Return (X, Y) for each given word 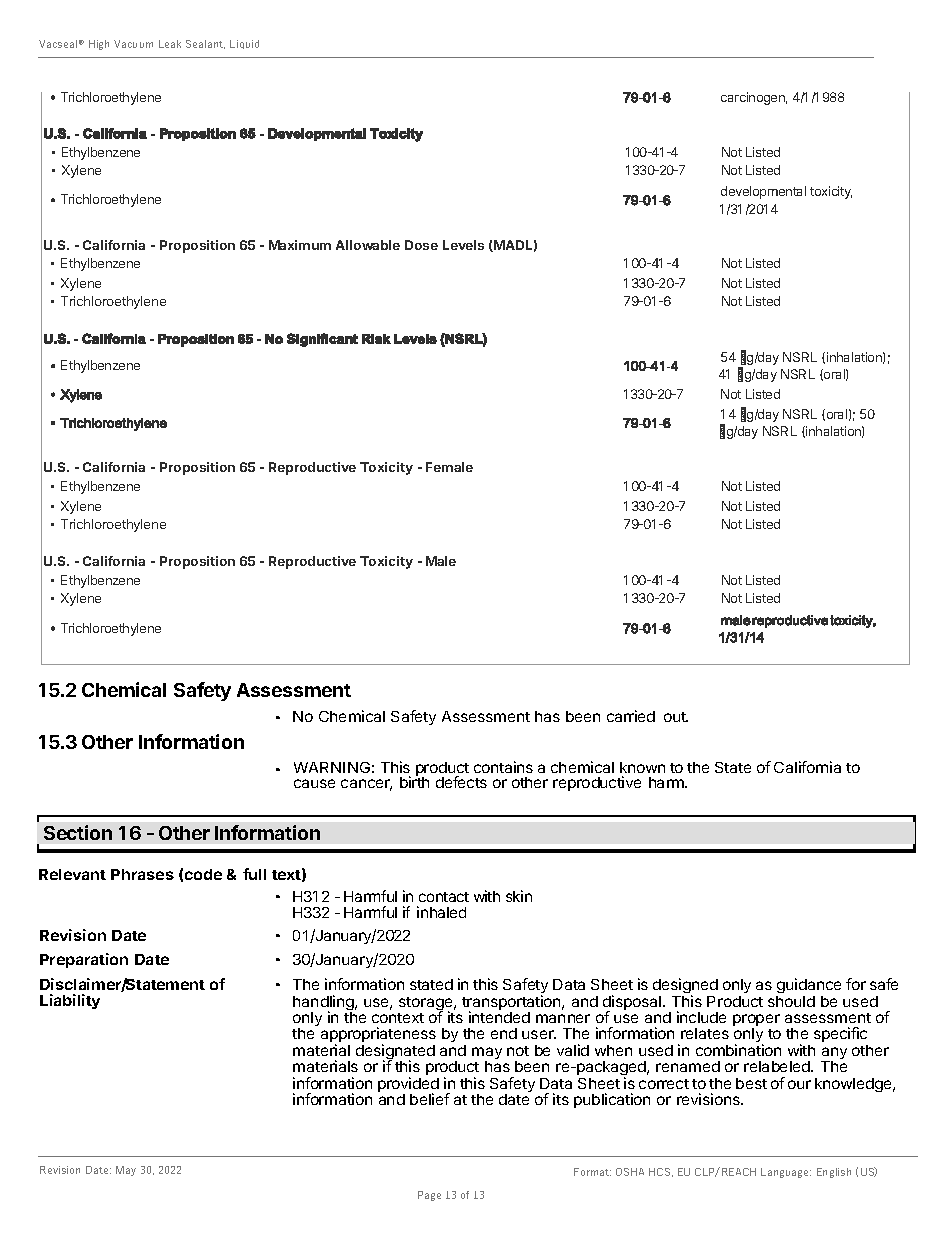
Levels (463, 245)
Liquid (244, 44)
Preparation (84, 960)
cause (314, 783)
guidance (808, 987)
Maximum (300, 245)
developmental (763, 192)
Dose (421, 245)
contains (503, 767)
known (642, 767)
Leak (170, 44)
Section (78, 832)
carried (631, 716)
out (676, 717)
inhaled (441, 912)
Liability (70, 1001)
